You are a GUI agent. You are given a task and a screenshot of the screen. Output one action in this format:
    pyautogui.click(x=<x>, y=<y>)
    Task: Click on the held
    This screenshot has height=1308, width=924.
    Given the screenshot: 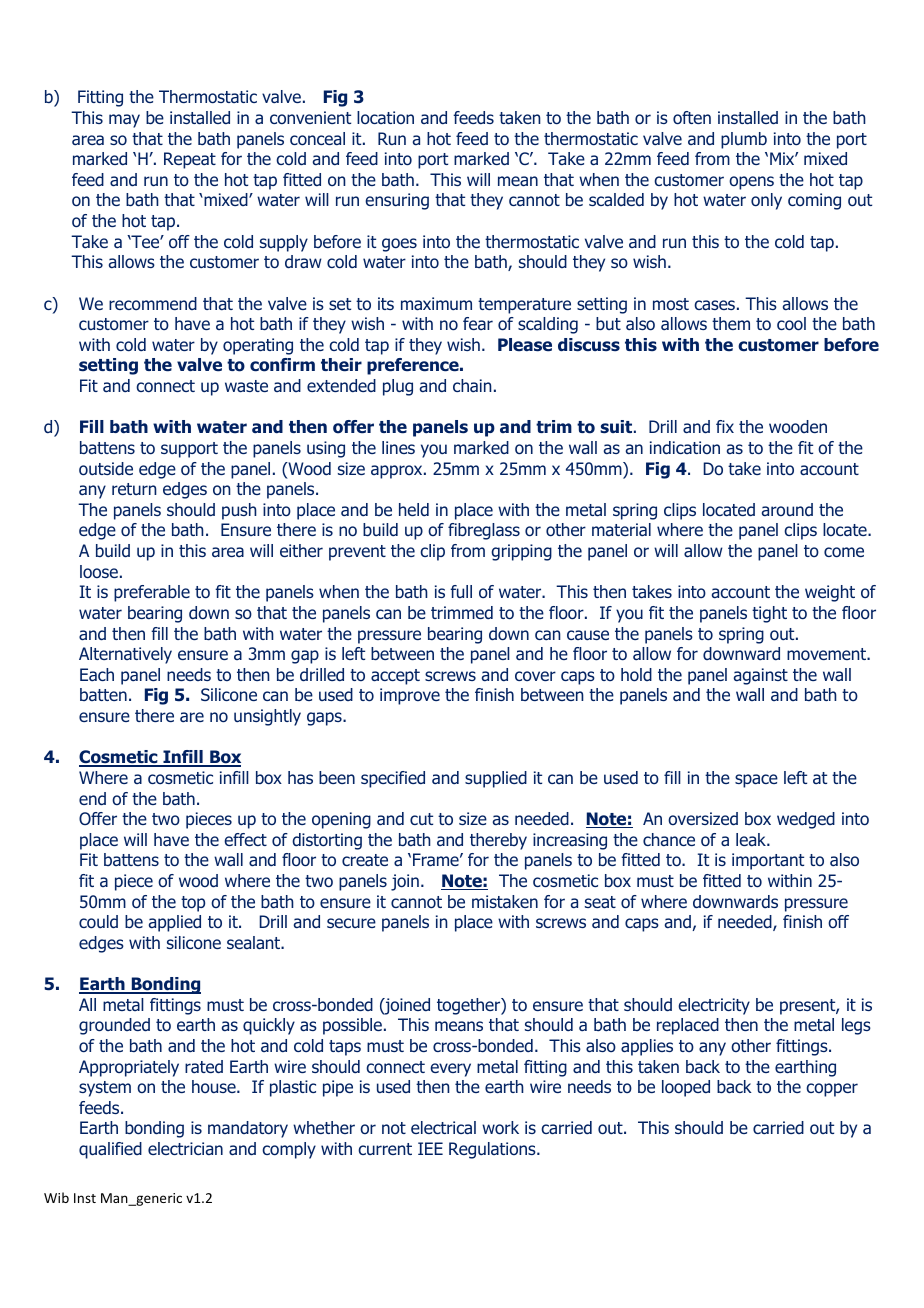 What is the action you would take?
    pyautogui.click(x=414, y=509)
